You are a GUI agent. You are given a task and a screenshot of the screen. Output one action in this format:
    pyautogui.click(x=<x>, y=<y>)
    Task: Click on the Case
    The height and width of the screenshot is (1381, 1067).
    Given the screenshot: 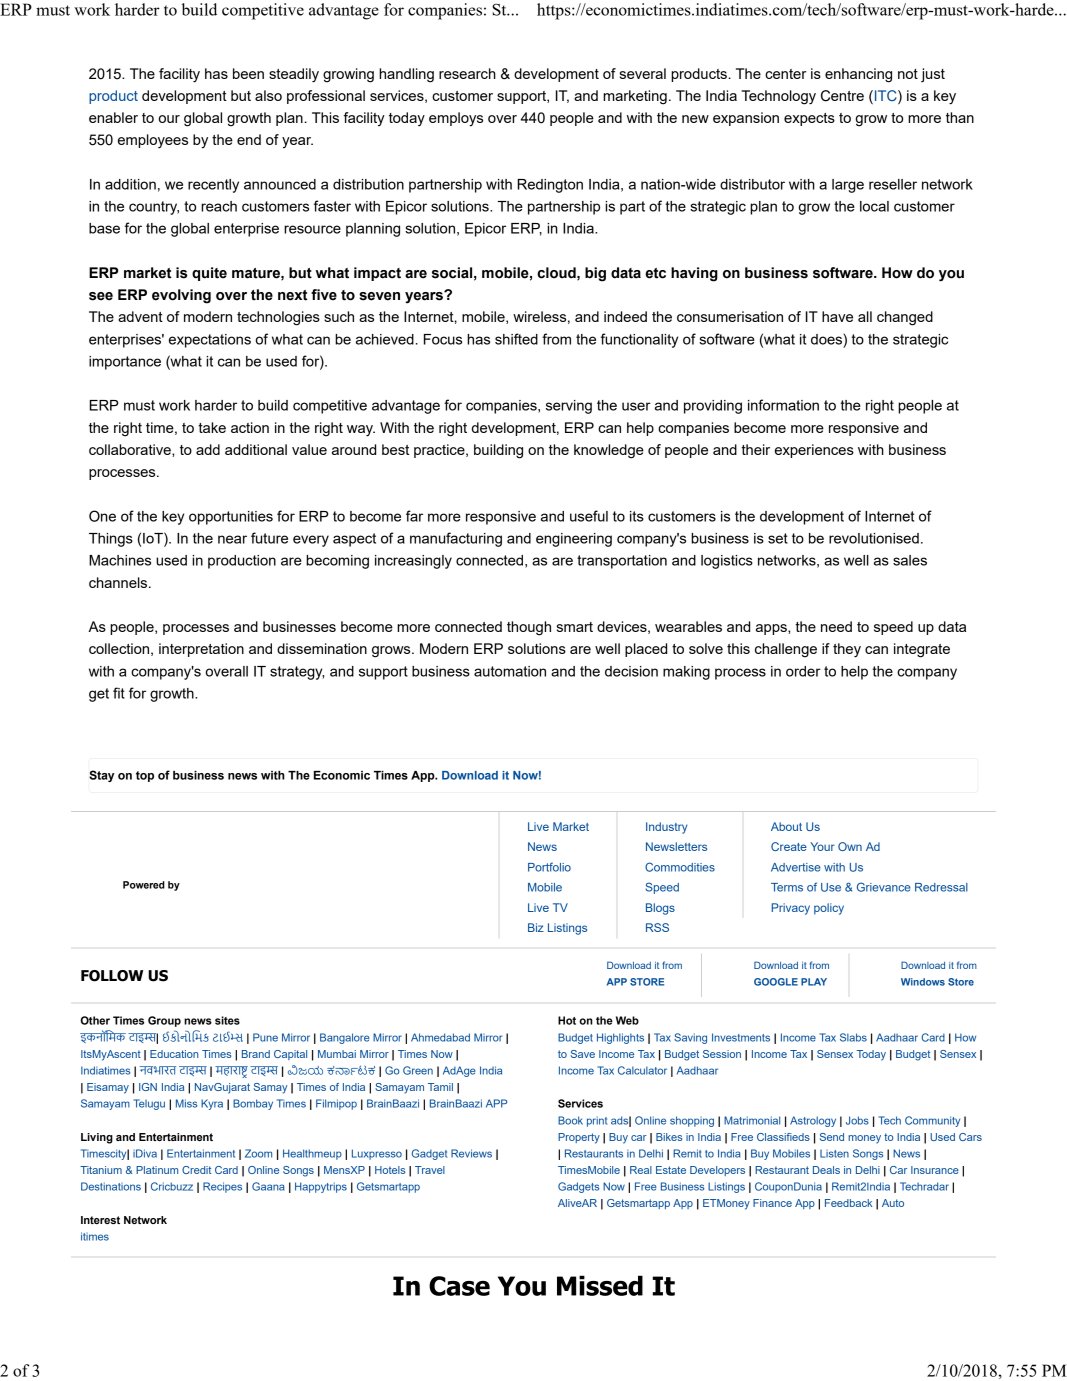 What is the action you would take?
    pyautogui.click(x=459, y=1286)
